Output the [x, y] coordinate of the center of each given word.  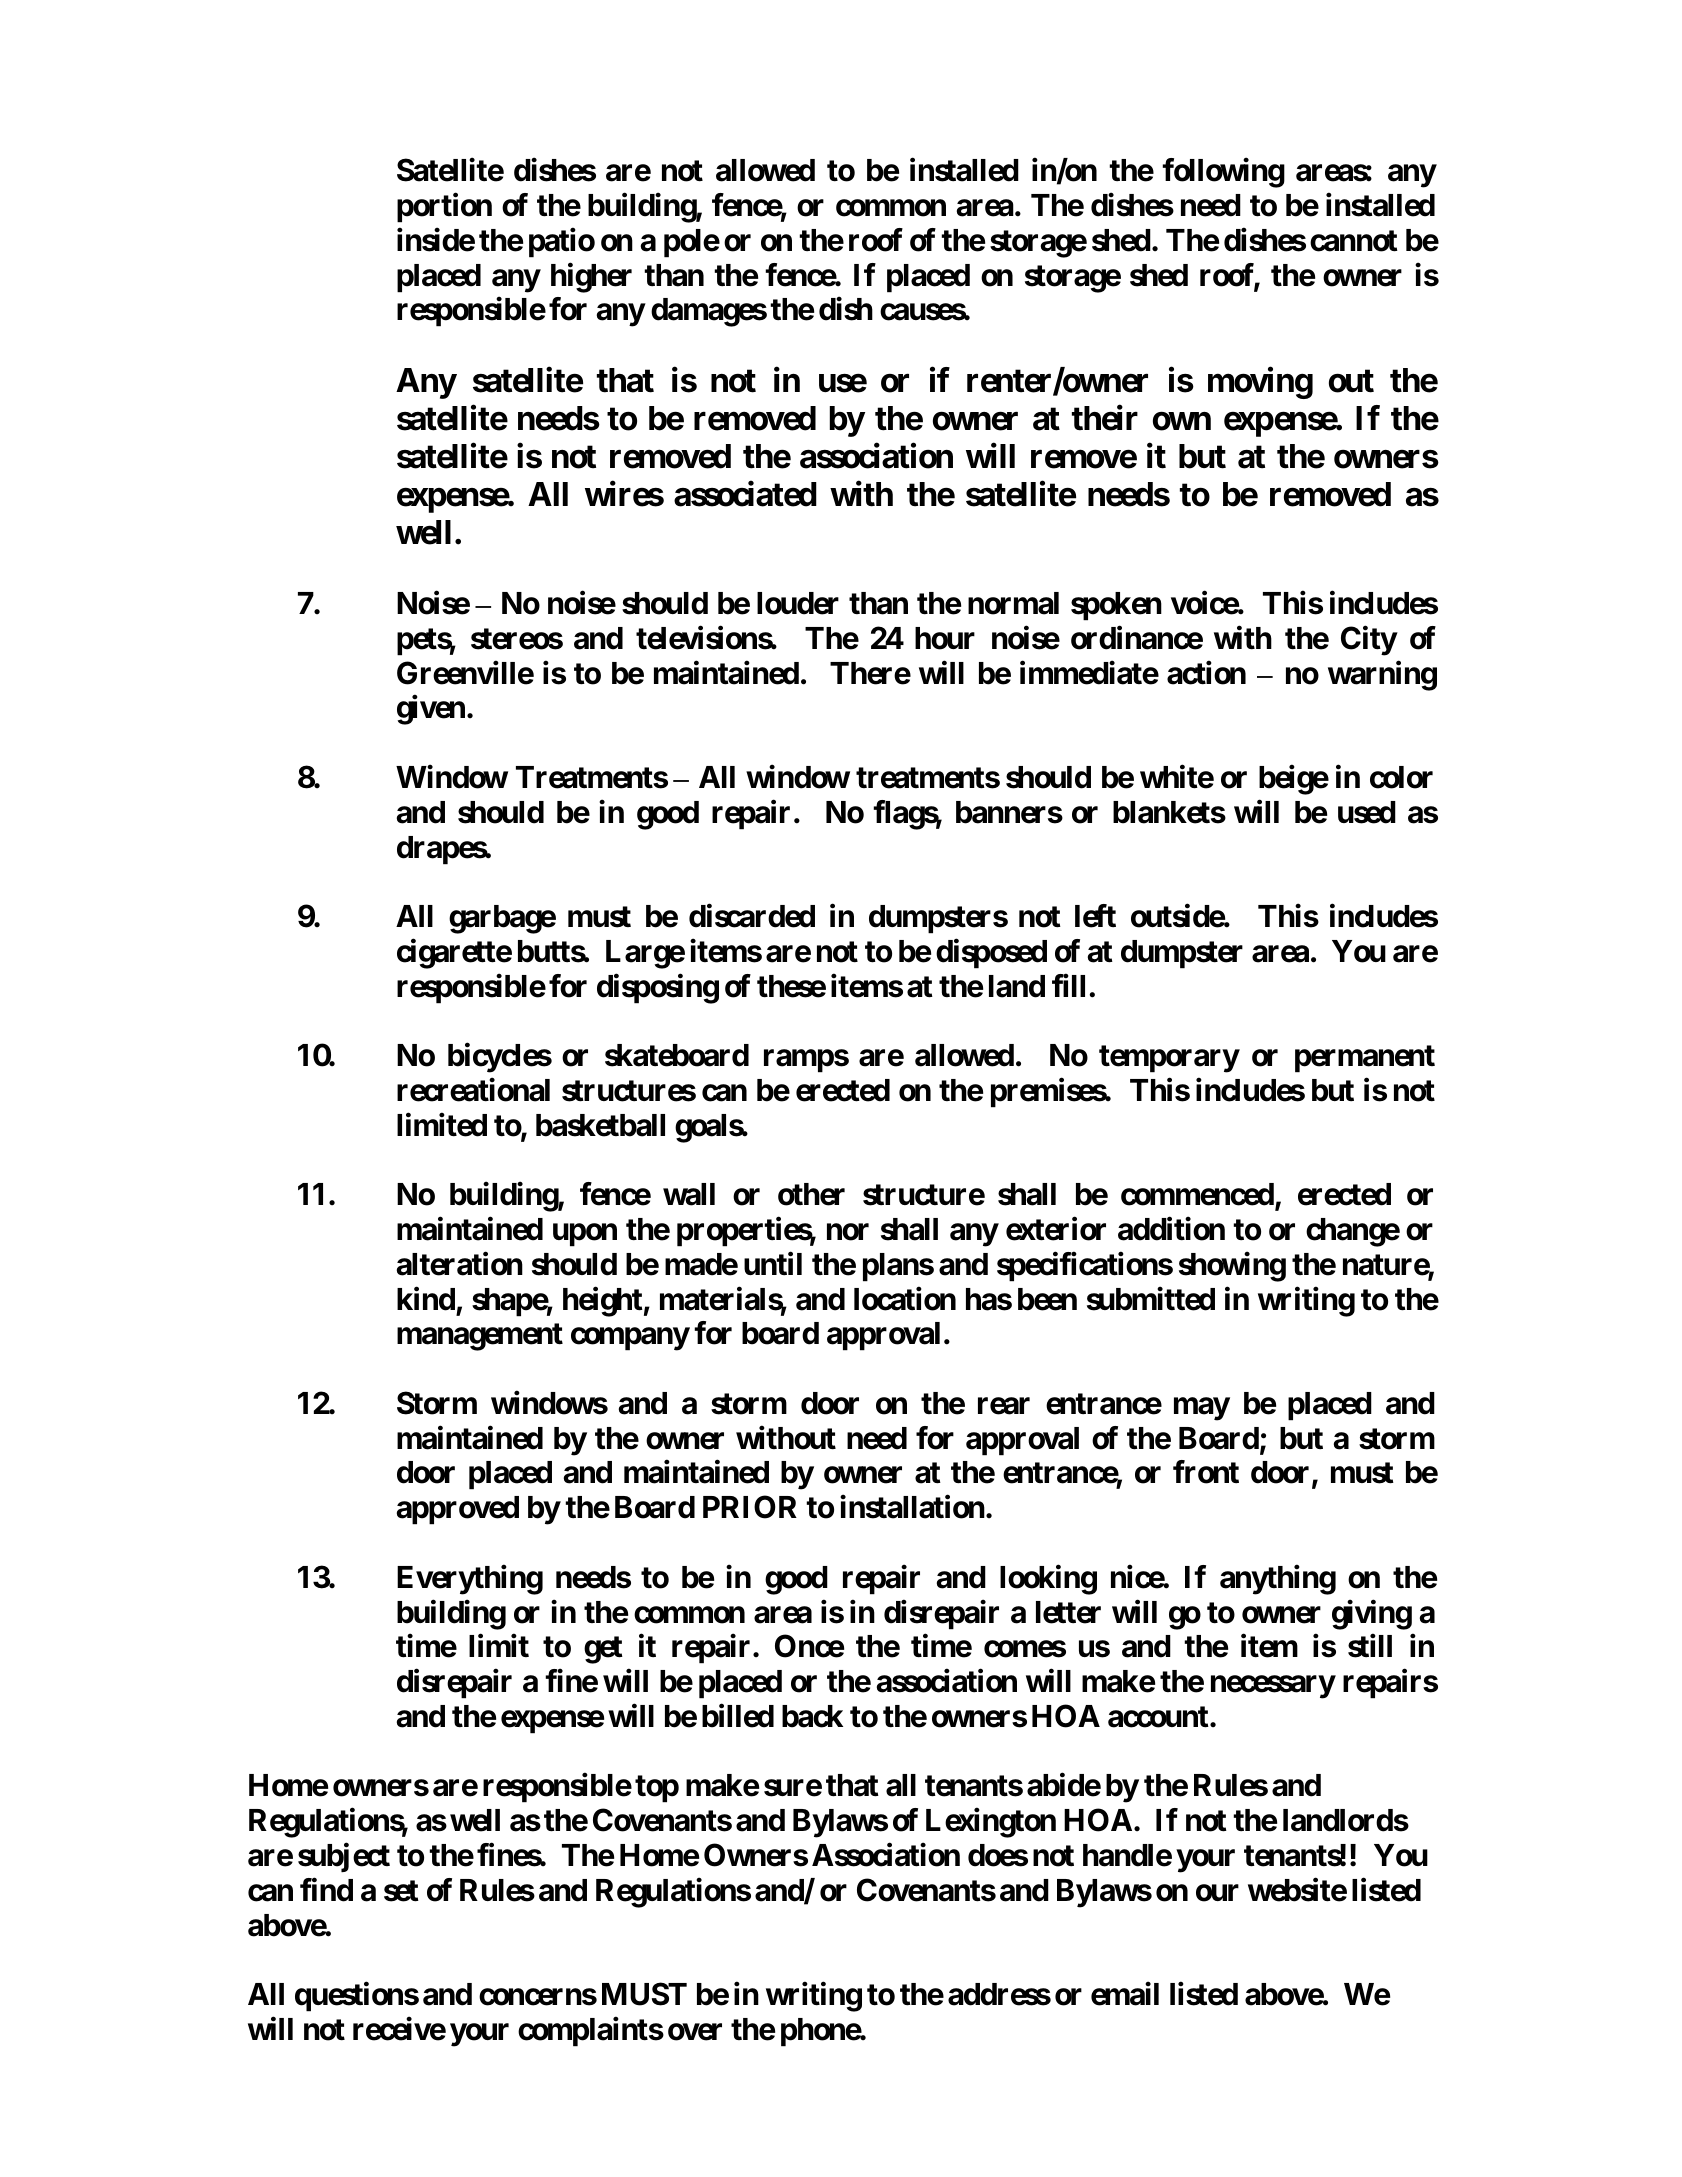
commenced [1197, 1194]
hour [945, 638]
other [811, 1194]
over [695, 2032]
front [1206, 1472]
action [1206, 673]
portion [444, 208]
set [401, 1891]
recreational [473, 1090]
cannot [1354, 241]
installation [912, 1507]
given [431, 710]
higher [591, 278]
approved [458, 1510]
